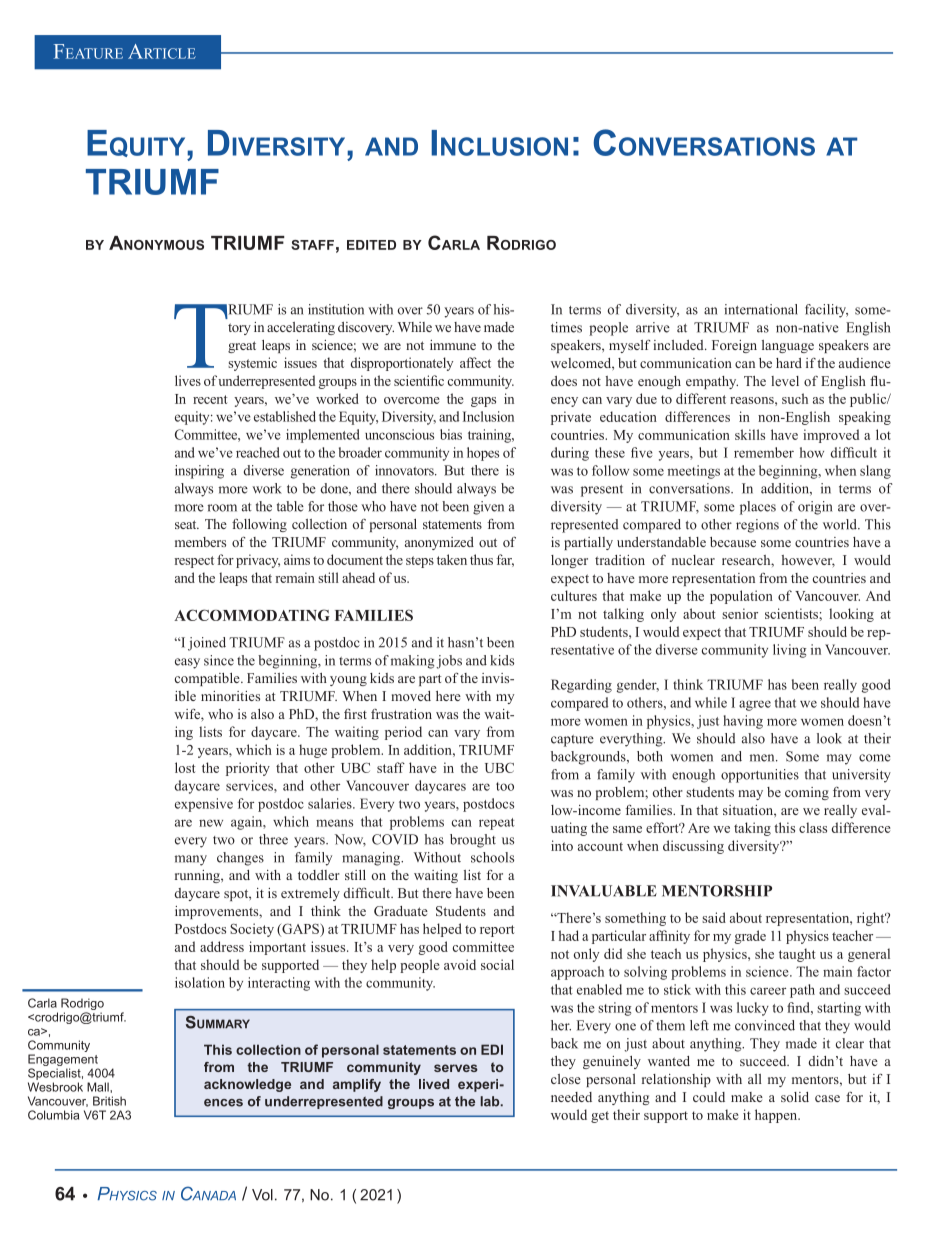 The width and height of the screenshot is (952, 1233). I want to click on seat, so click(187, 524).
